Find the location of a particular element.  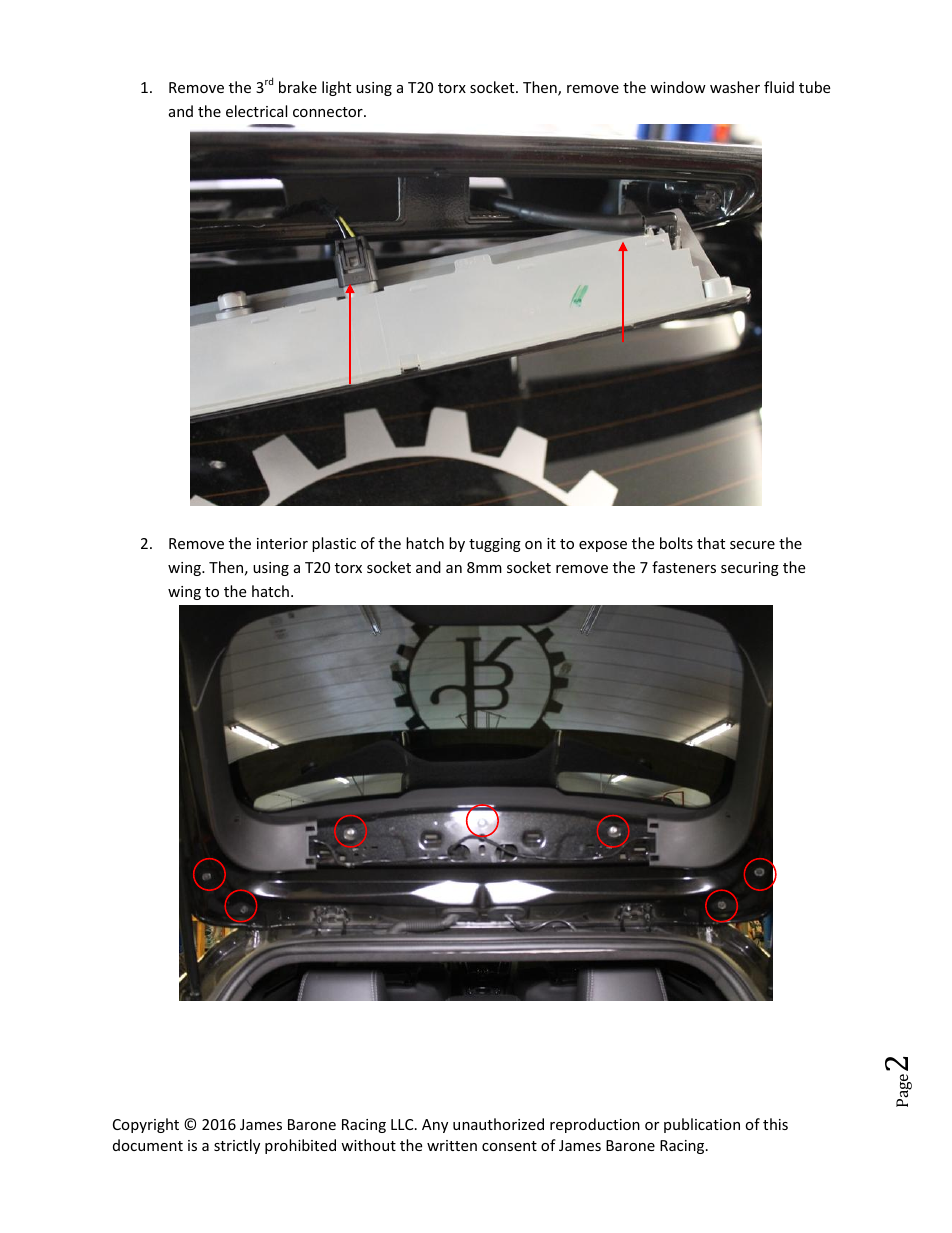

light is located at coordinates (336, 88).
